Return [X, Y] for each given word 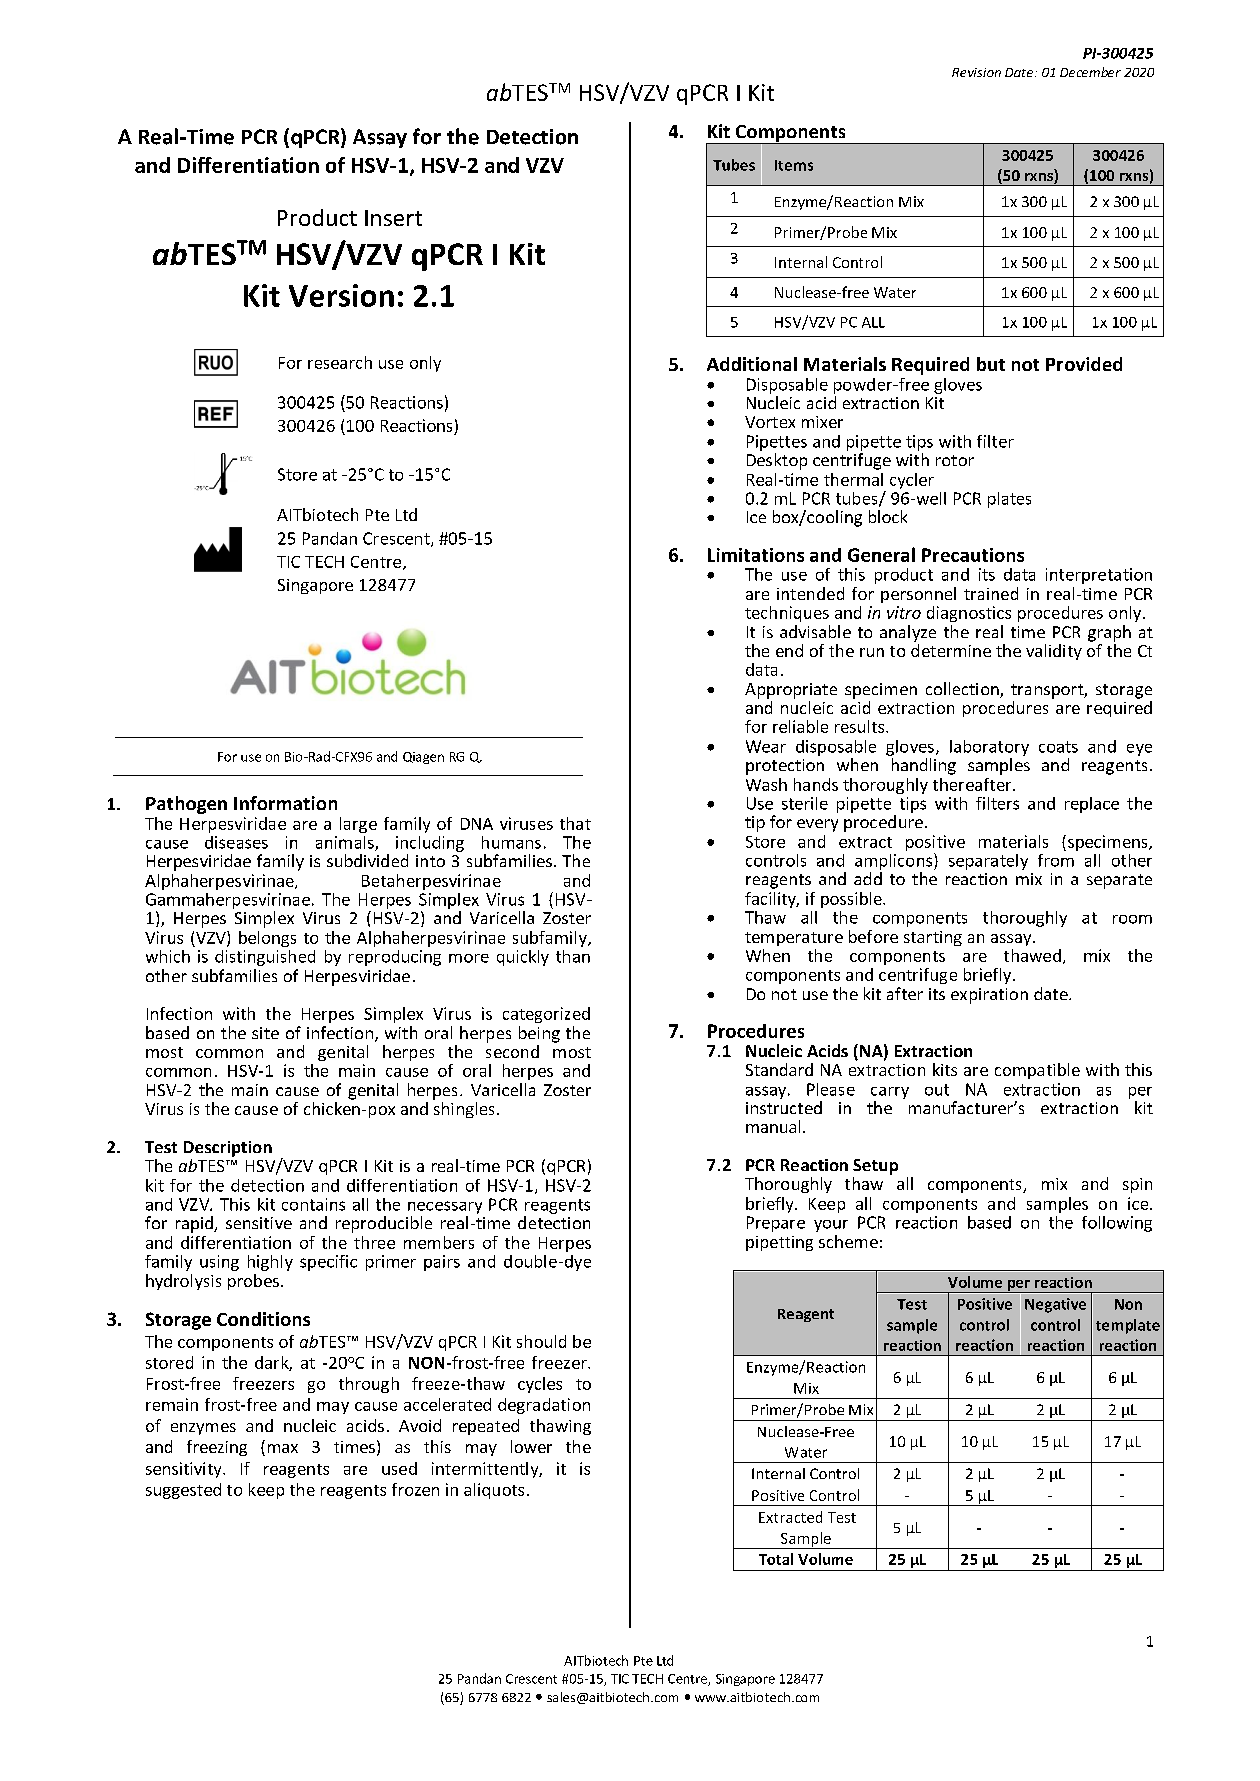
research [340, 362]
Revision [976, 72]
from [1056, 860]
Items [794, 165]
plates [1009, 500]
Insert [393, 218]
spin [1137, 1185]
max [283, 1448]
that [575, 823]
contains [313, 1204]
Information [285, 803]
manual [773, 1126]
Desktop [777, 461]
